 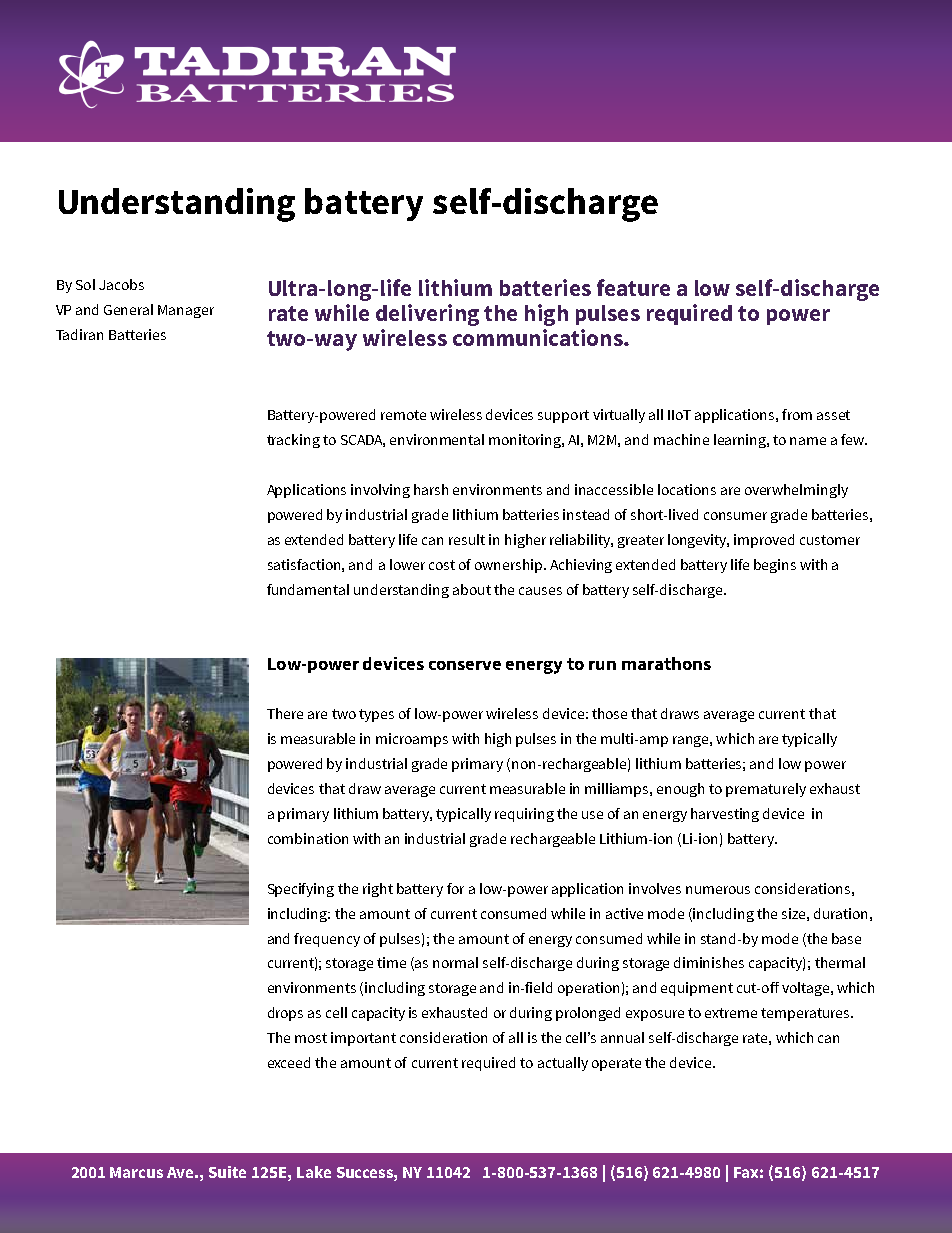 I want to click on delivering, so click(x=427, y=315).
